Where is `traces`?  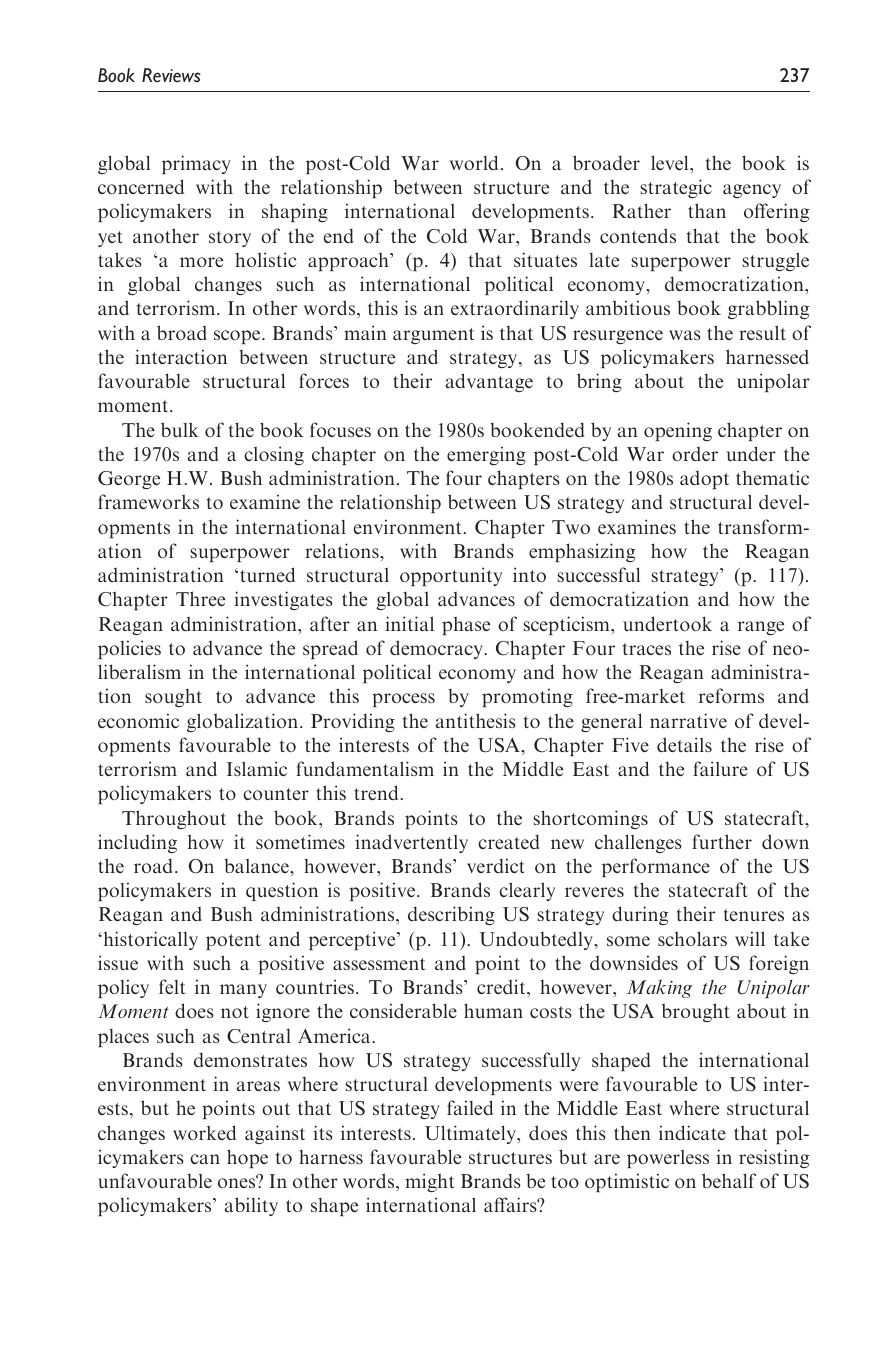
traces is located at coordinates (647, 649).
